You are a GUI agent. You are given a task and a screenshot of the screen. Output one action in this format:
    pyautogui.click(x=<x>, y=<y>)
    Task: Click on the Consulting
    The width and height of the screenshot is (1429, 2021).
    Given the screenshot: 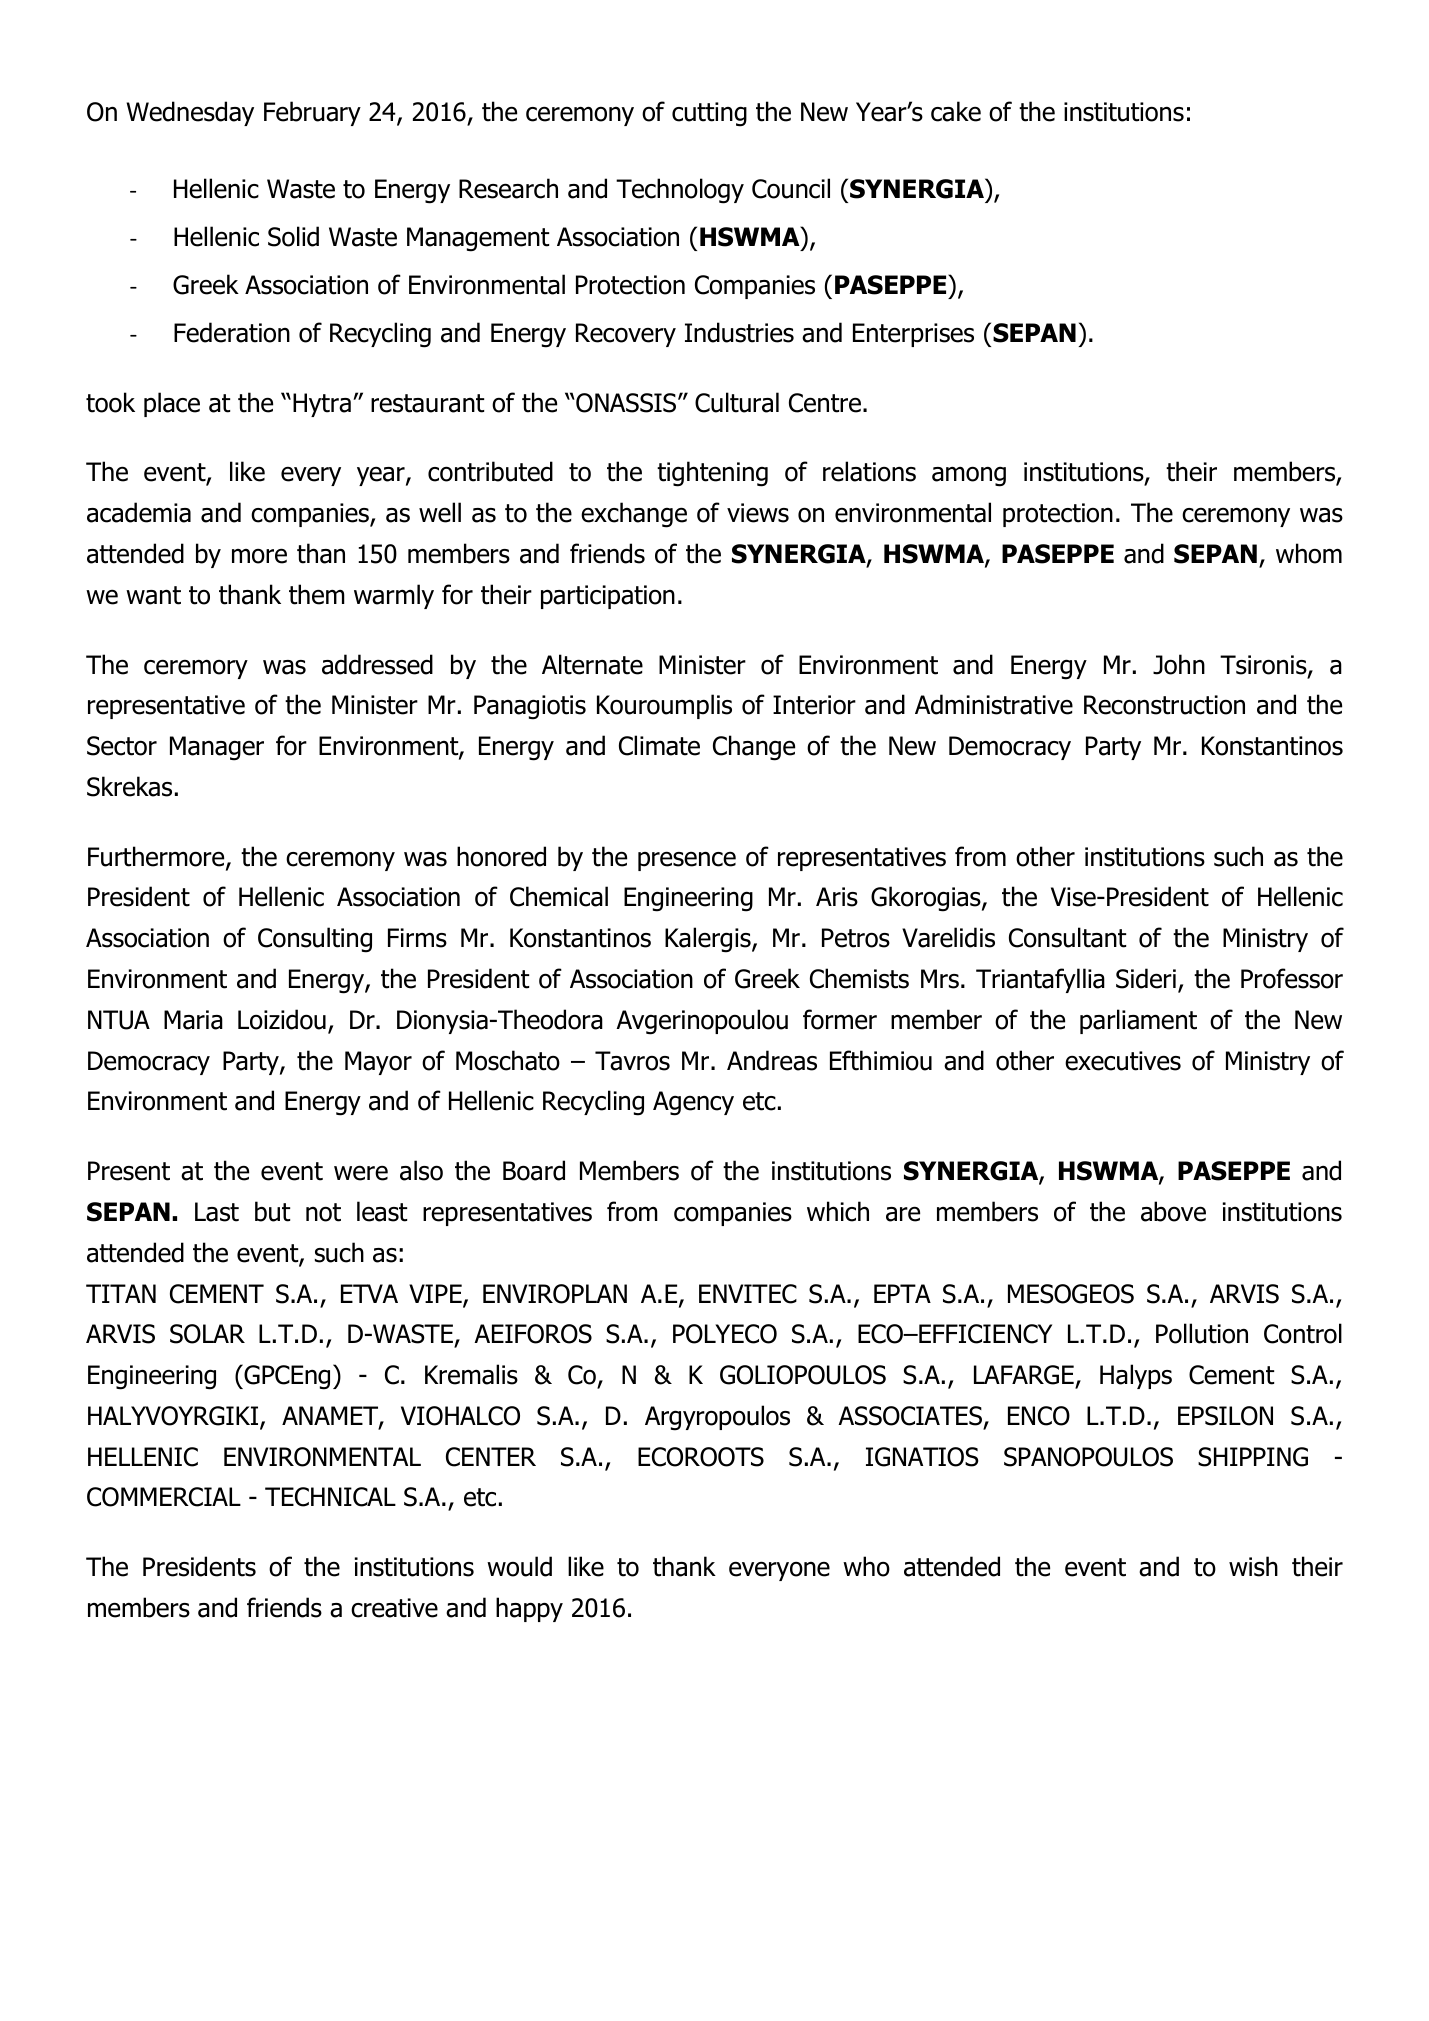 What is the action you would take?
    pyautogui.click(x=315, y=940)
